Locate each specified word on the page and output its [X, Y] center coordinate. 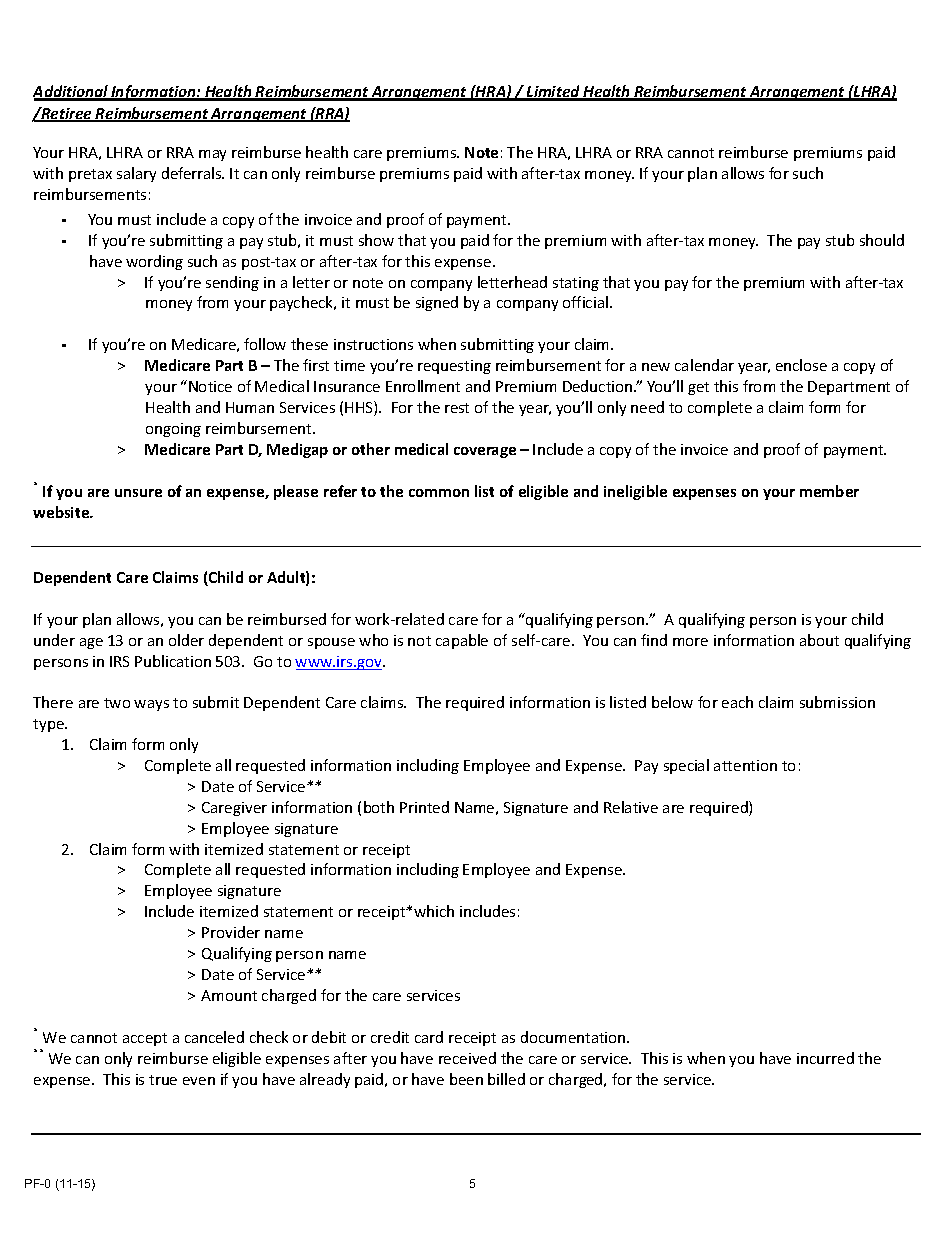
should [882, 240]
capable [462, 641]
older [186, 640]
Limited [553, 92]
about [819, 640]
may [212, 155]
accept [145, 1039]
